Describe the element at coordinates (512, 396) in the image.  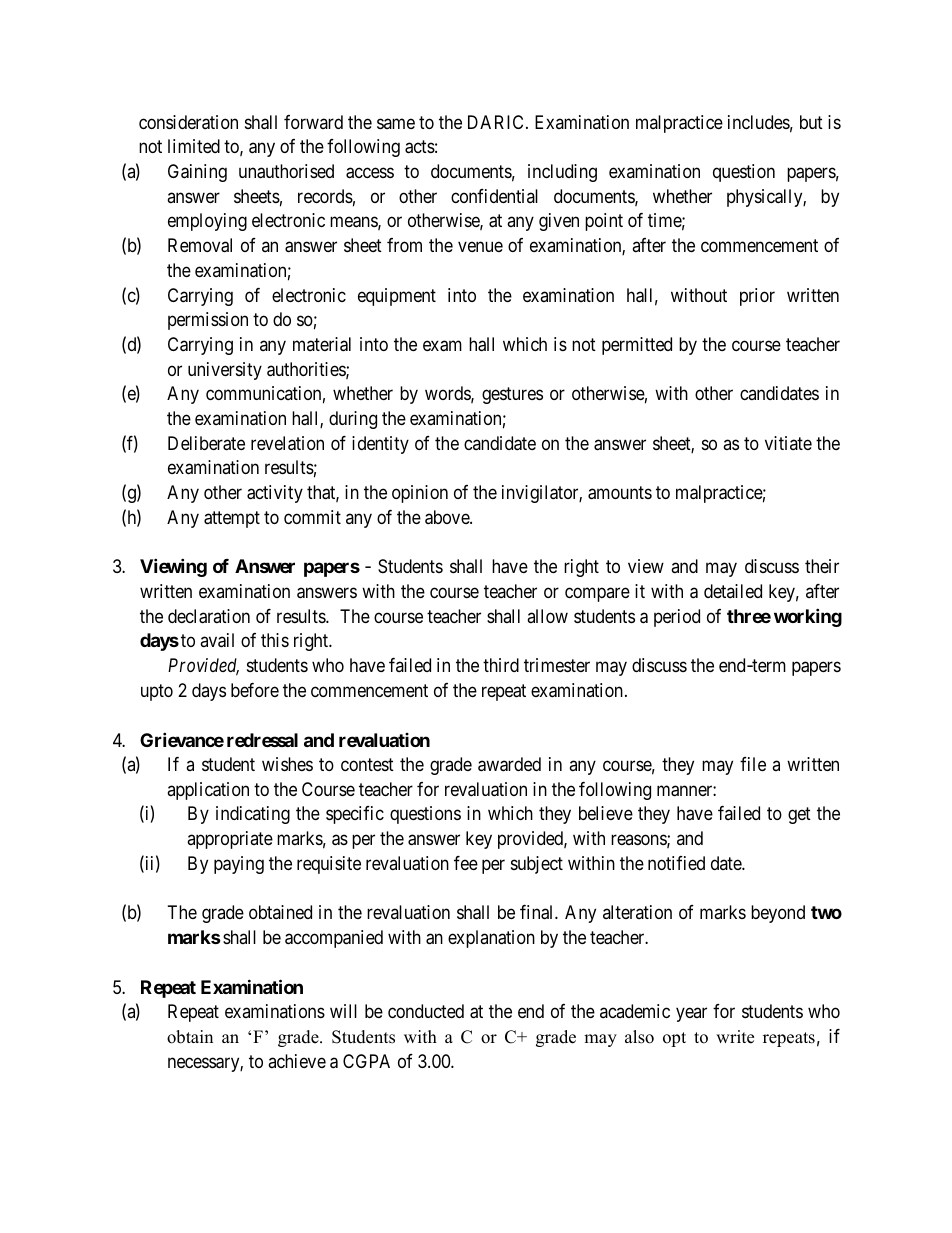
I see `gestures` at that location.
